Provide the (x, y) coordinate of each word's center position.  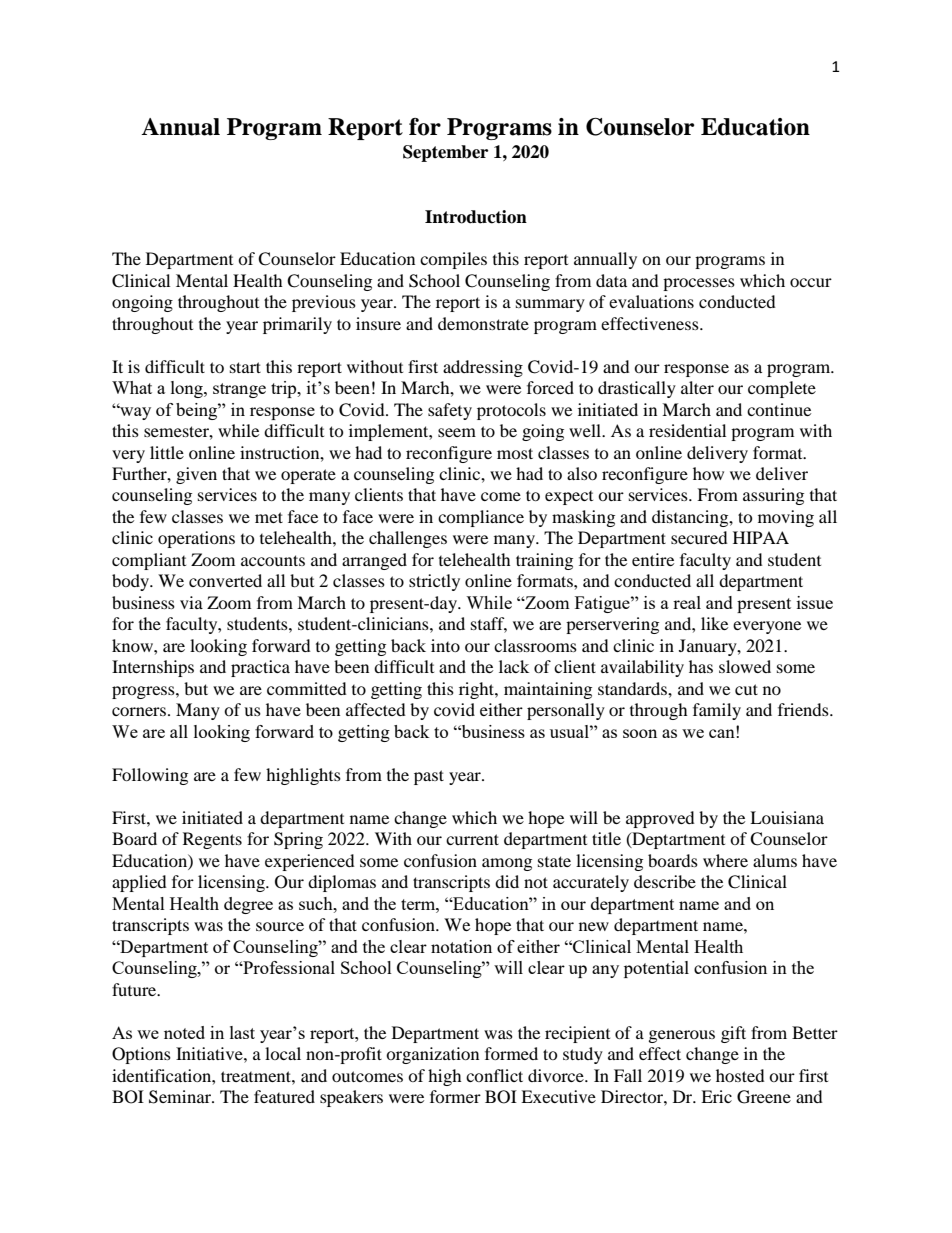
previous (324, 303)
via (191, 602)
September (445, 153)
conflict (494, 1075)
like (714, 623)
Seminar (181, 1097)
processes (699, 284)
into (445, 645)
